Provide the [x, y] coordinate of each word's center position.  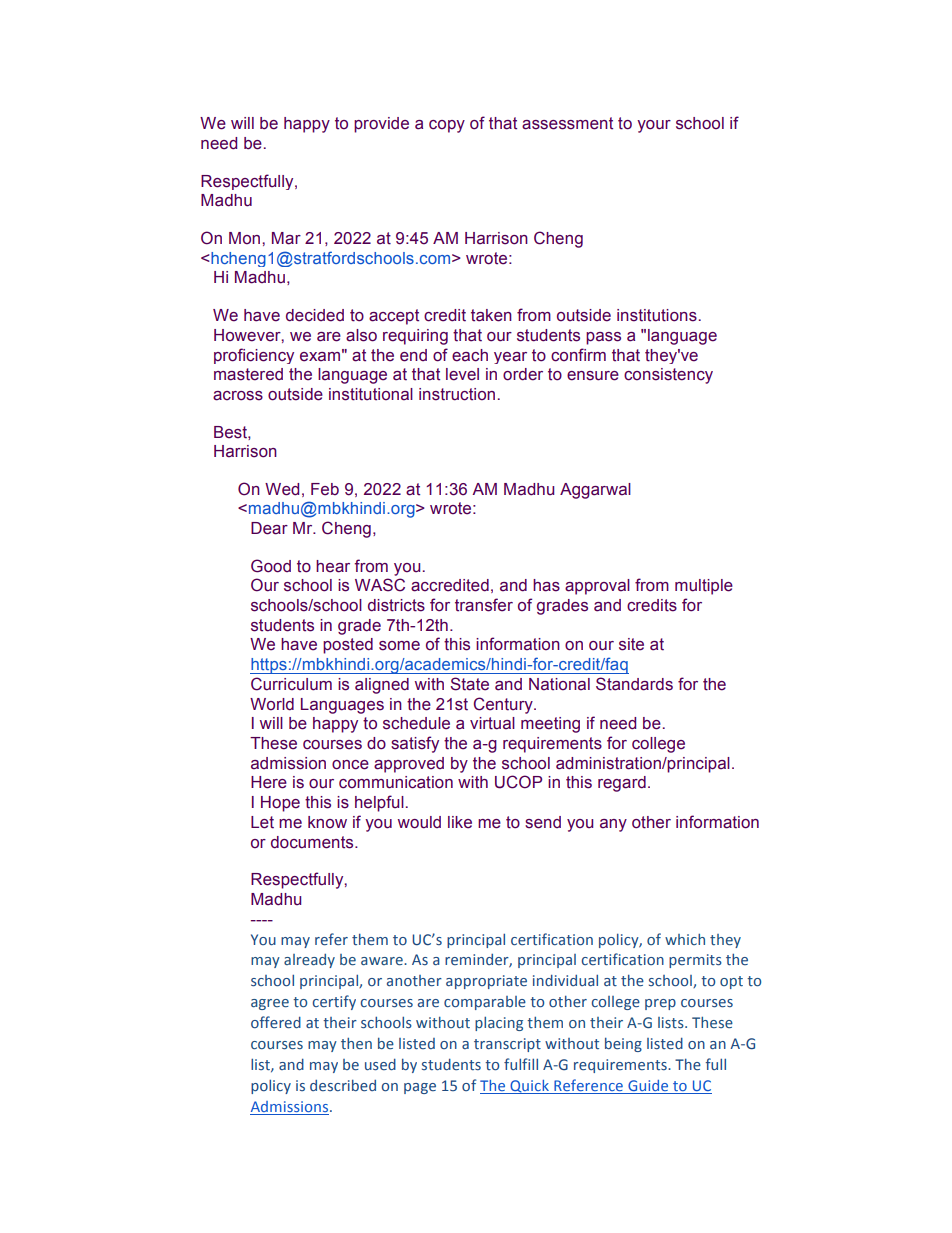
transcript [507, 1045]
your [654, 126]
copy [447, 126]
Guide [648, 1087]
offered [276, 1022]
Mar [286, 238]
